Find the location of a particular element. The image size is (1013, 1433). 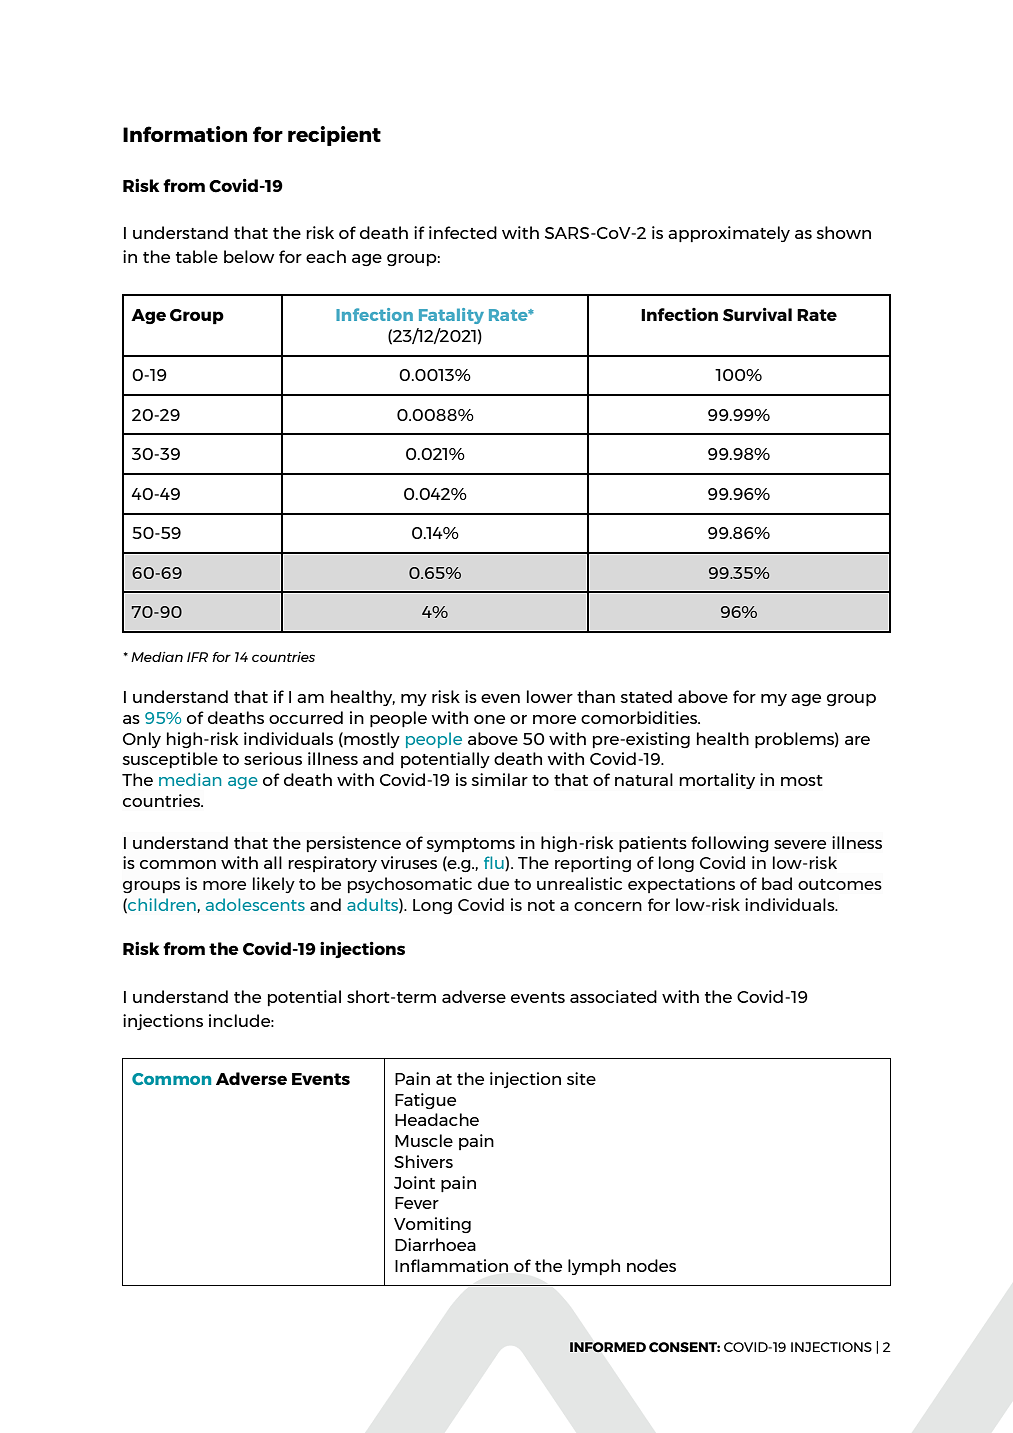

likely is located at coordinates (274, 885).
